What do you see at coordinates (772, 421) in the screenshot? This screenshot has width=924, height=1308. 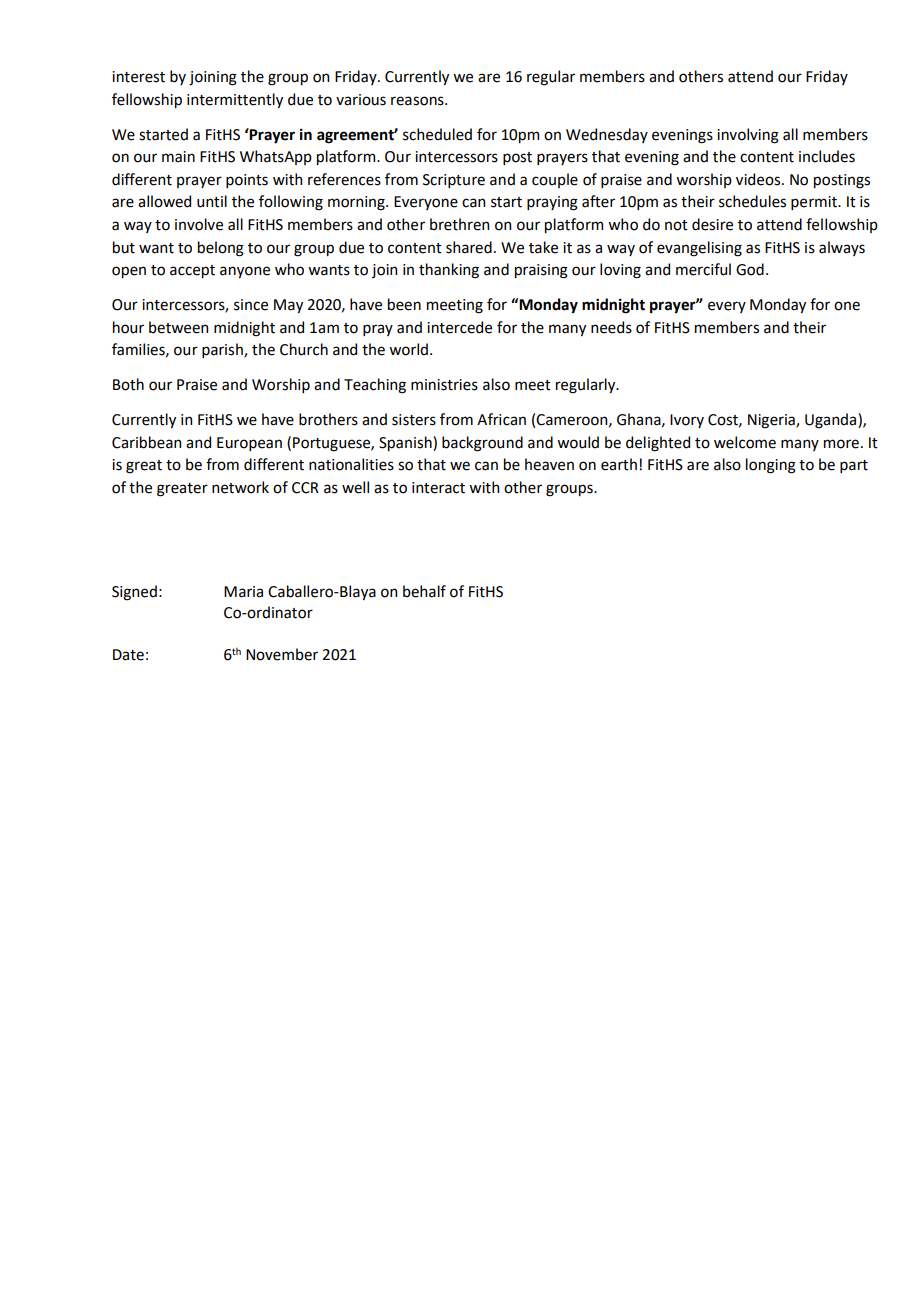 I see `Nigeria` at bounding box center [772, 421].
